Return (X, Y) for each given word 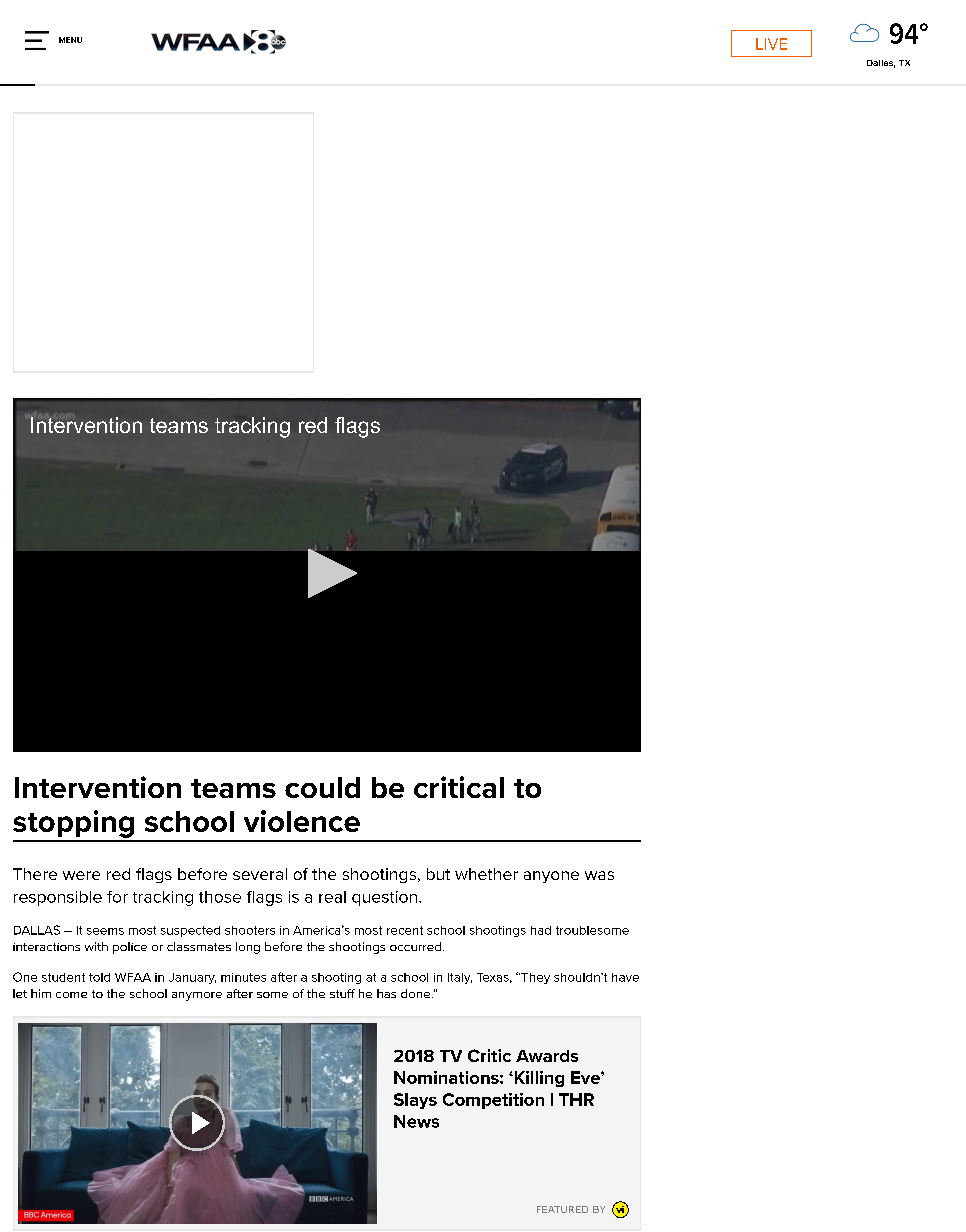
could (322, 787)
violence (302, 821)
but (438, 874)
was (599, 875)
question (386, 898)
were (81, 875)
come (71, 995)
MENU (70, 40)
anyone (551, 877)
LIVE (771, 44)
